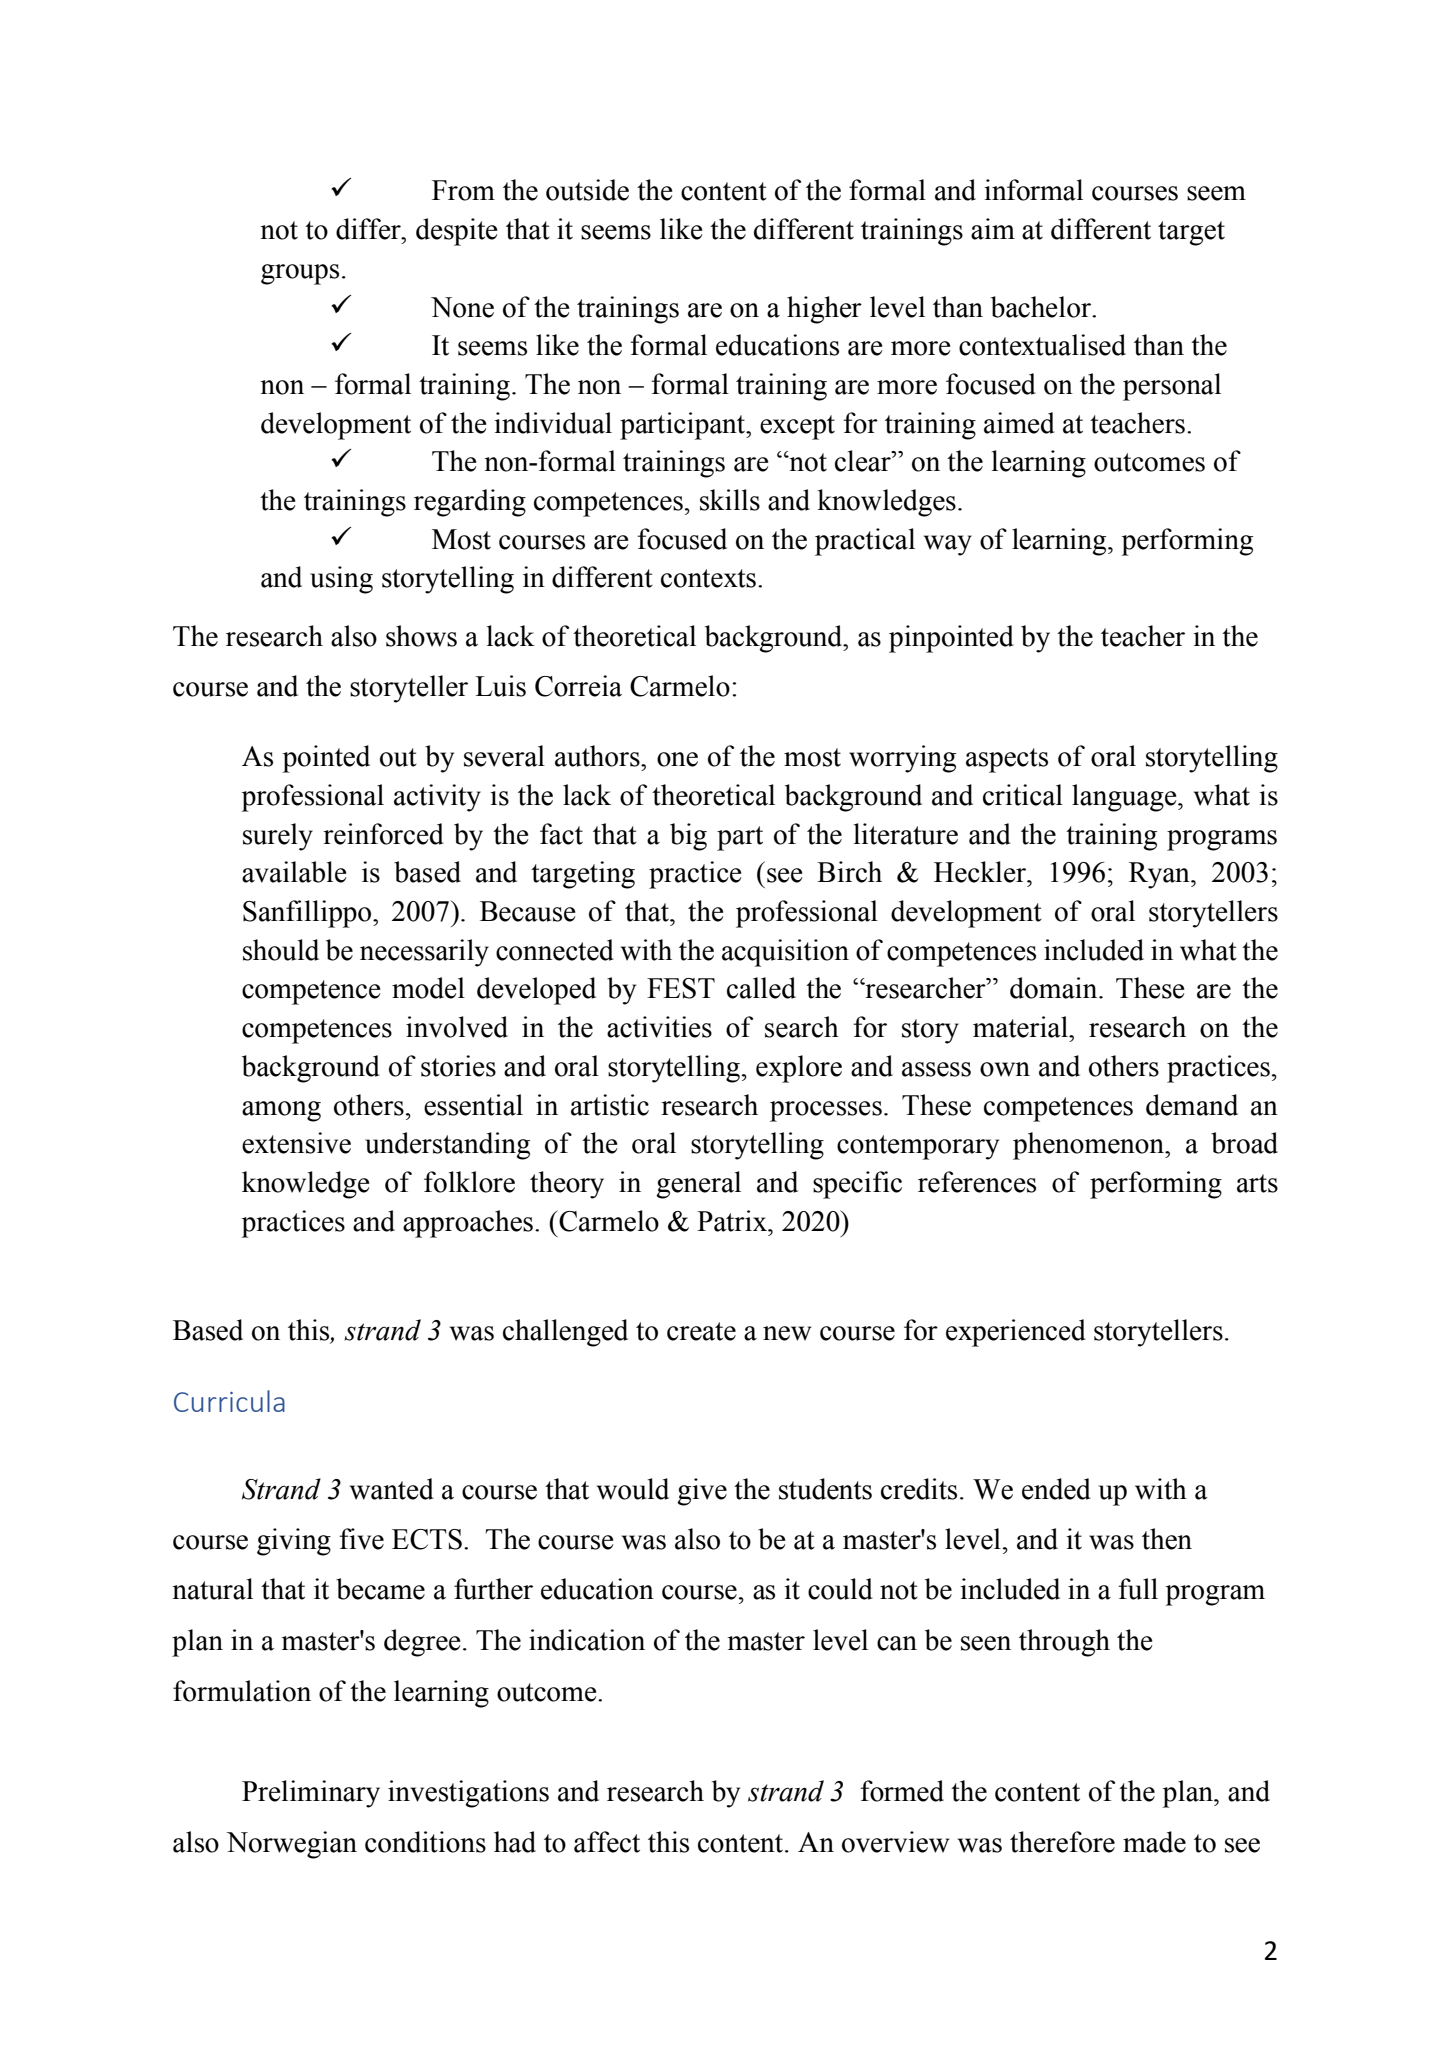 This image has width=1451, height=2054. What do you see at coordinates (824, 310) in the image?
I see `higher` at bounding box center [824, 310].
